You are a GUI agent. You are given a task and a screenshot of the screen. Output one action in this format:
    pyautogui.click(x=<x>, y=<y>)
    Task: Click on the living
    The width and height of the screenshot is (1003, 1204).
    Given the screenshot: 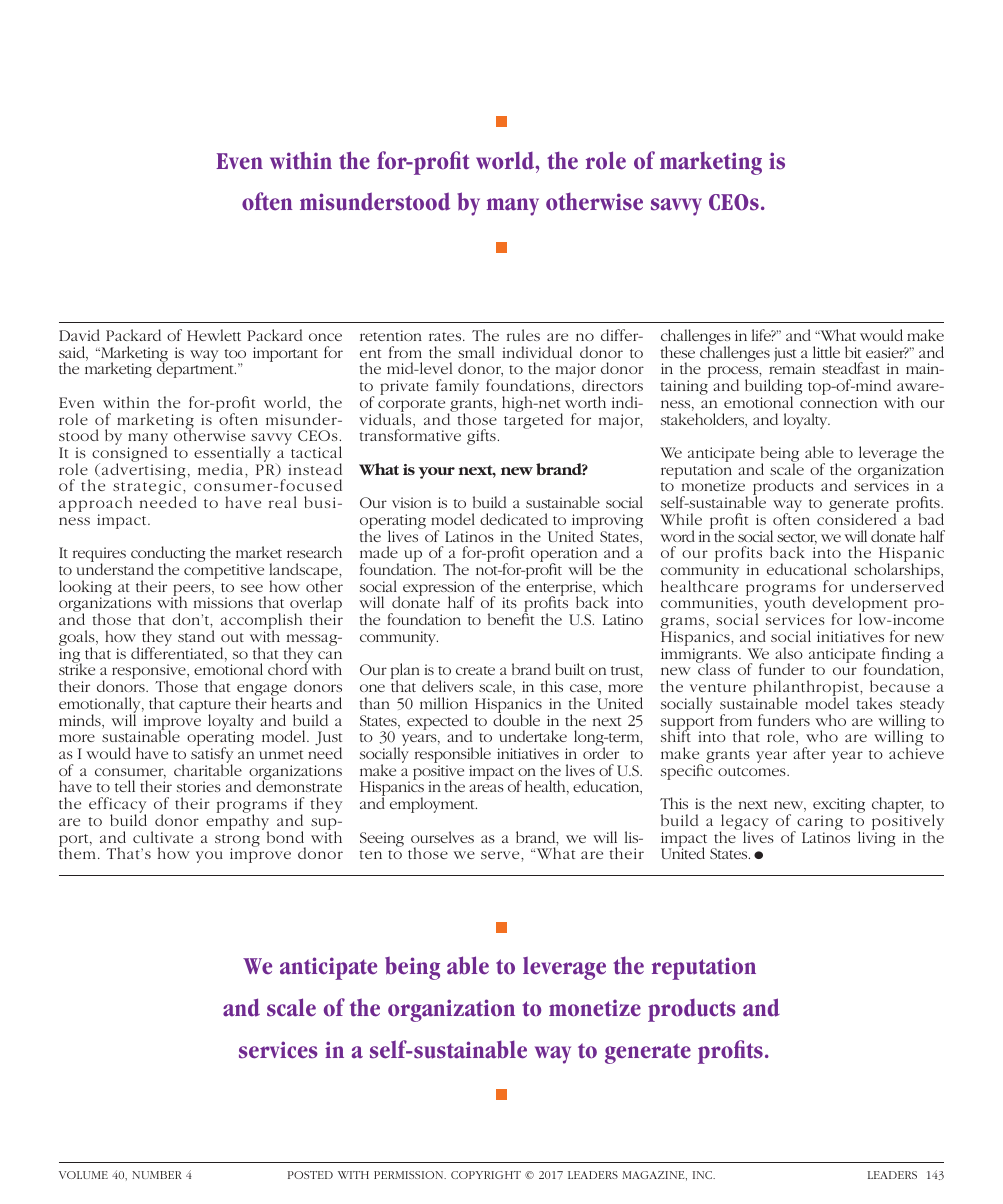 What is the action you would take?
    pyautogui.click(x=877, y=838)
